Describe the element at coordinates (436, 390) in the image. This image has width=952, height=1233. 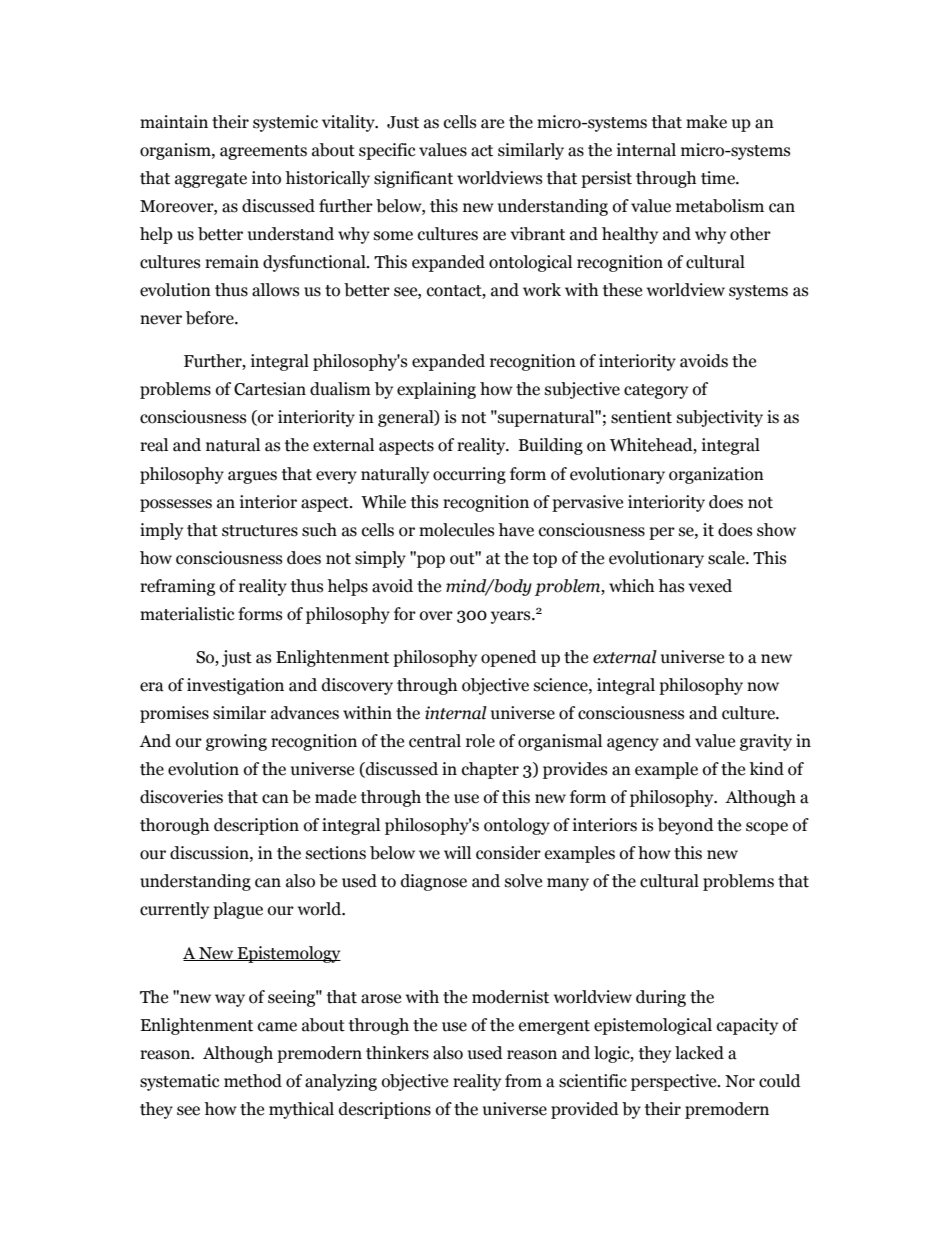
I see `explaining` at that location.
